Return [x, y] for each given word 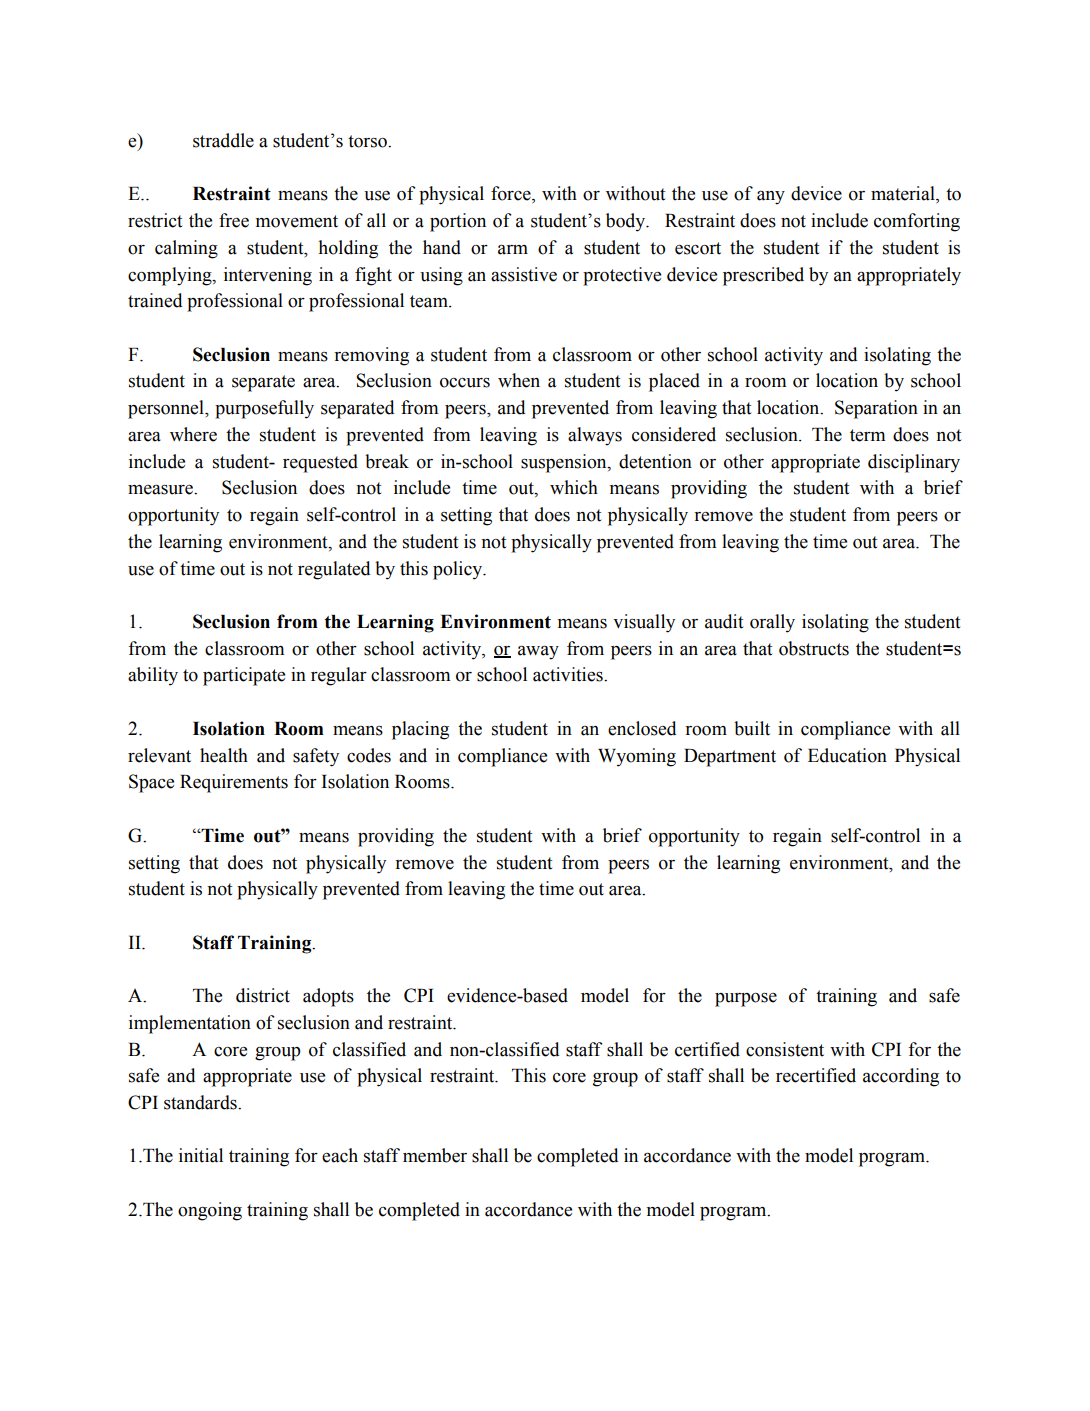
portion [458, 222]
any [771, 198]
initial [201, 1155]
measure [161, 490]
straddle [223, 140]
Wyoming [637, 757]
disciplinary [914, 463]
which [574, 487]
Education [847, 755]
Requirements [234, 783]
